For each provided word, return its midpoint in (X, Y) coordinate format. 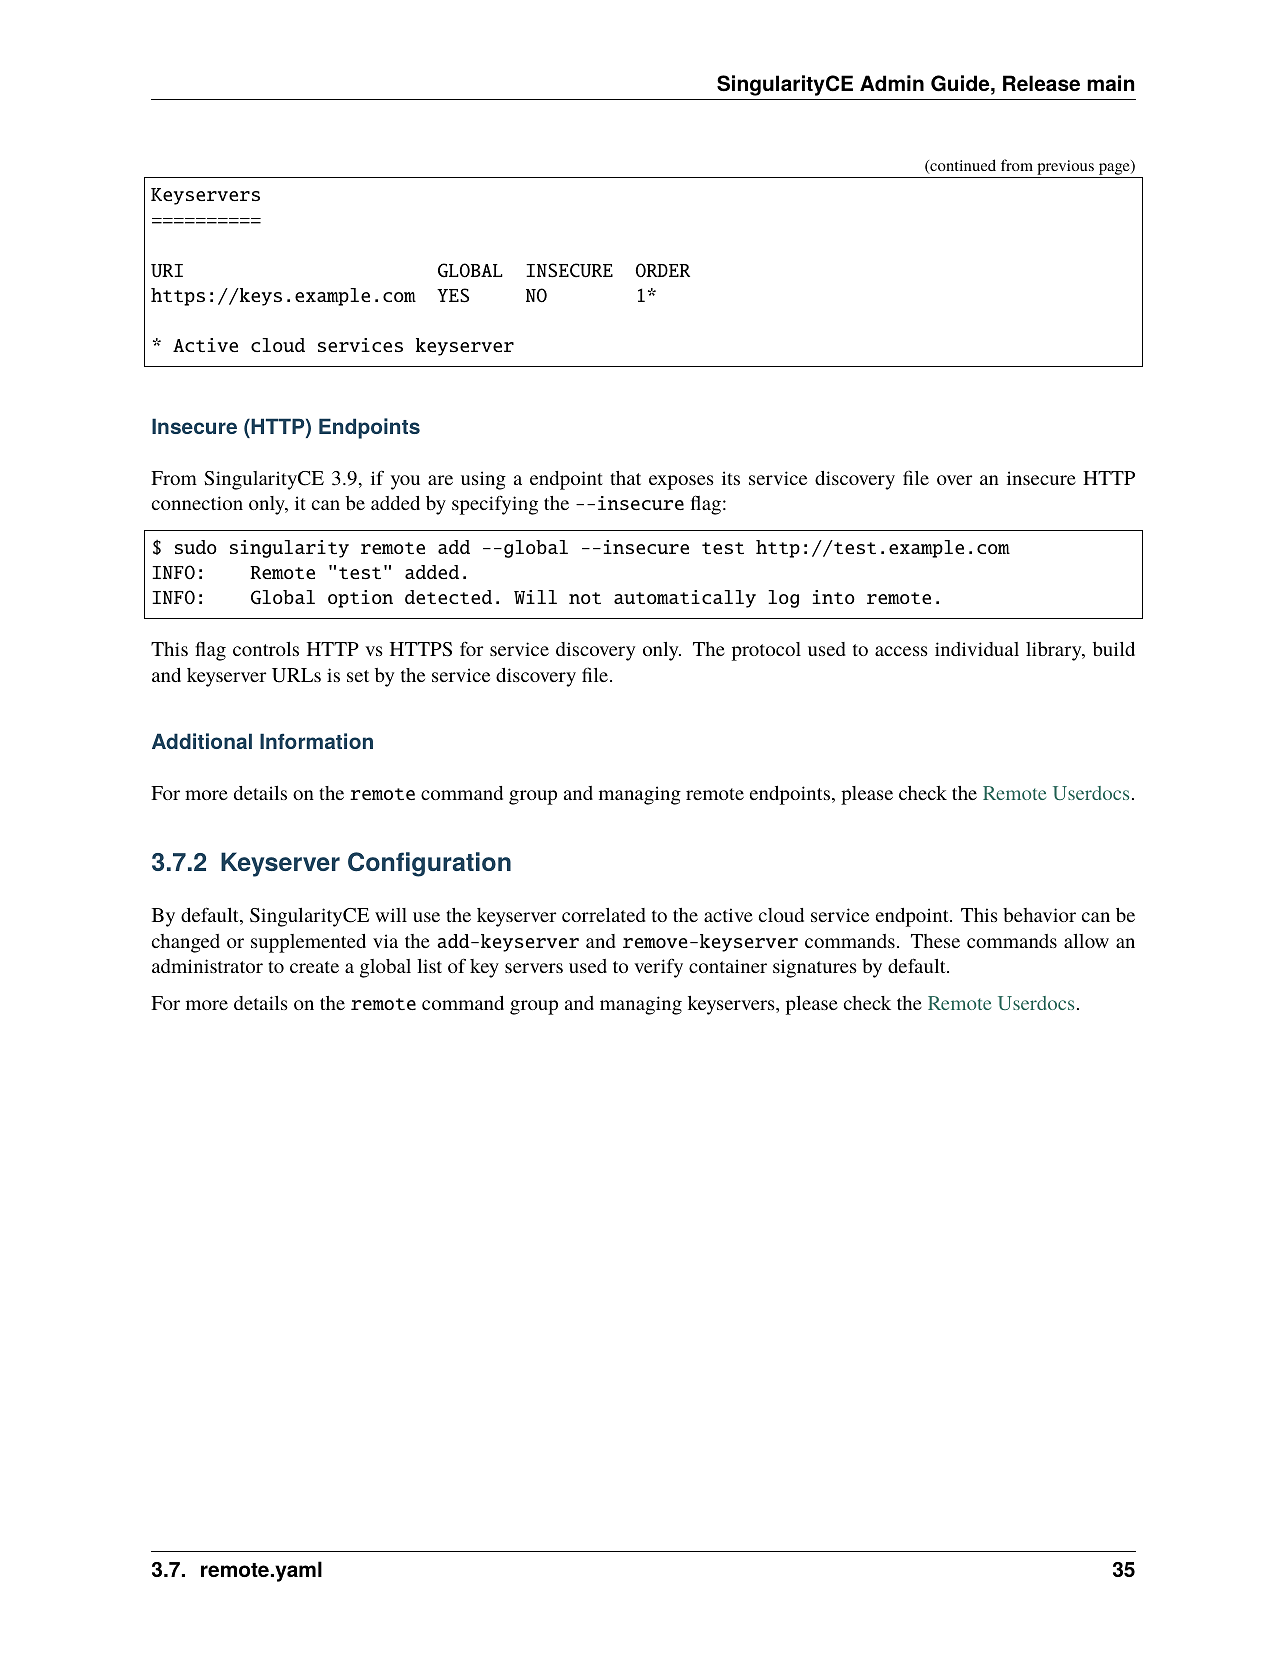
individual (977, 649)
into (833, 597)
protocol (766, 651)
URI (167, 270)
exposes (681, 482)
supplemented (308, 943)
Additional (202, 741)
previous (1065, 167)
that (625, 478)
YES (453, 295)
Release (1041, 83)
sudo (196, 547)
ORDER (663, 270)
